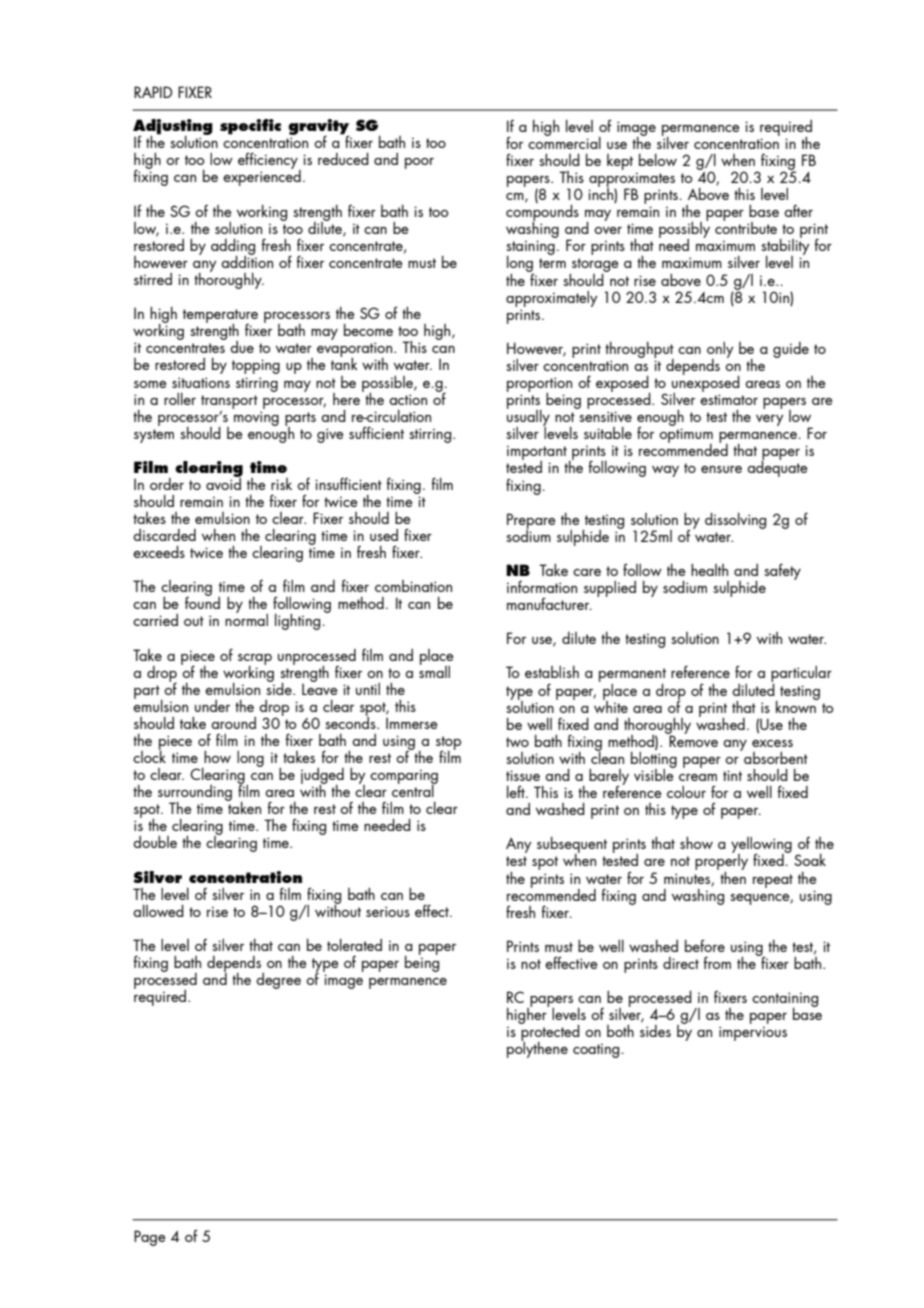  I want to click on known, so click(797, 705).
